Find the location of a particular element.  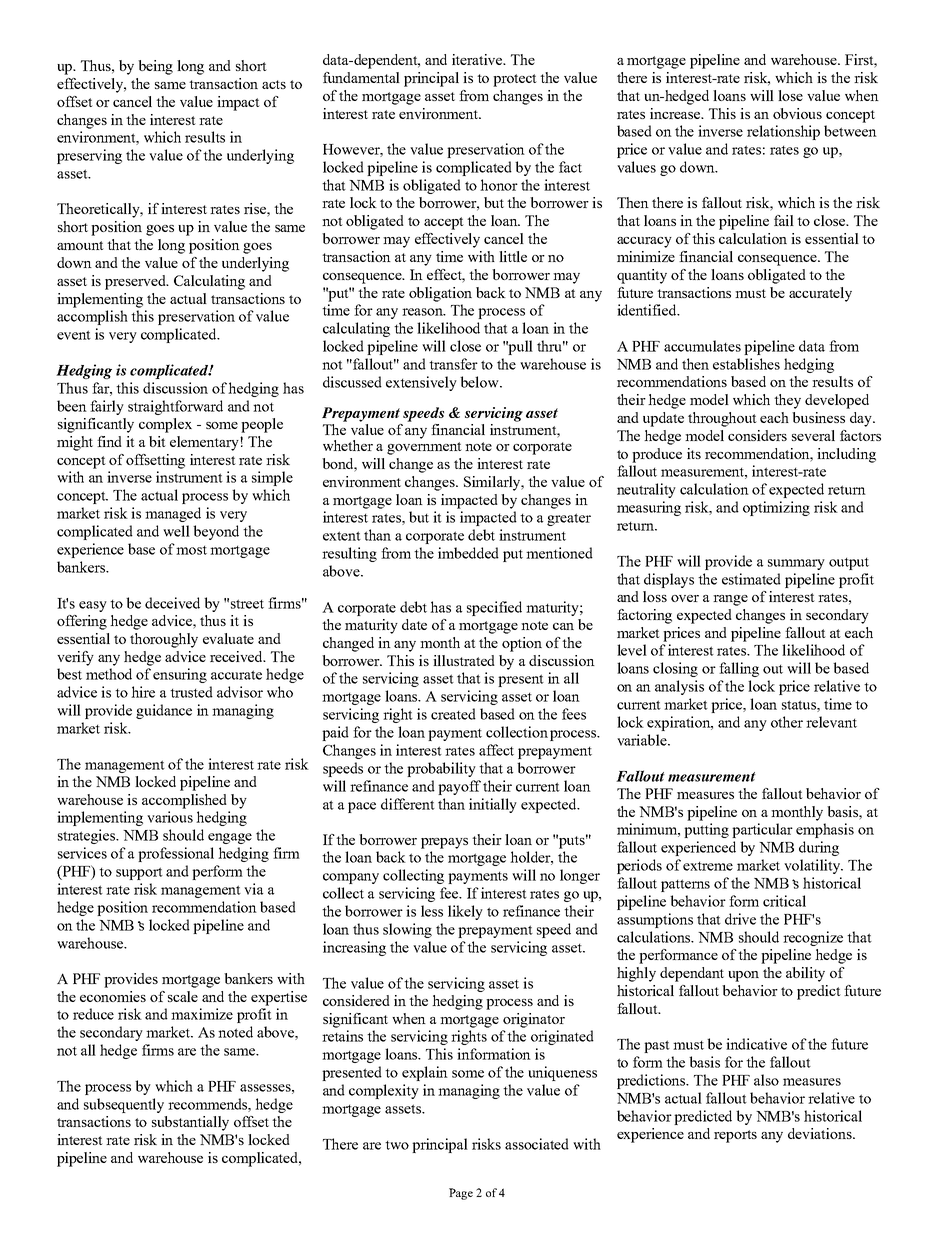

various is located at coordinates (170, 817).
